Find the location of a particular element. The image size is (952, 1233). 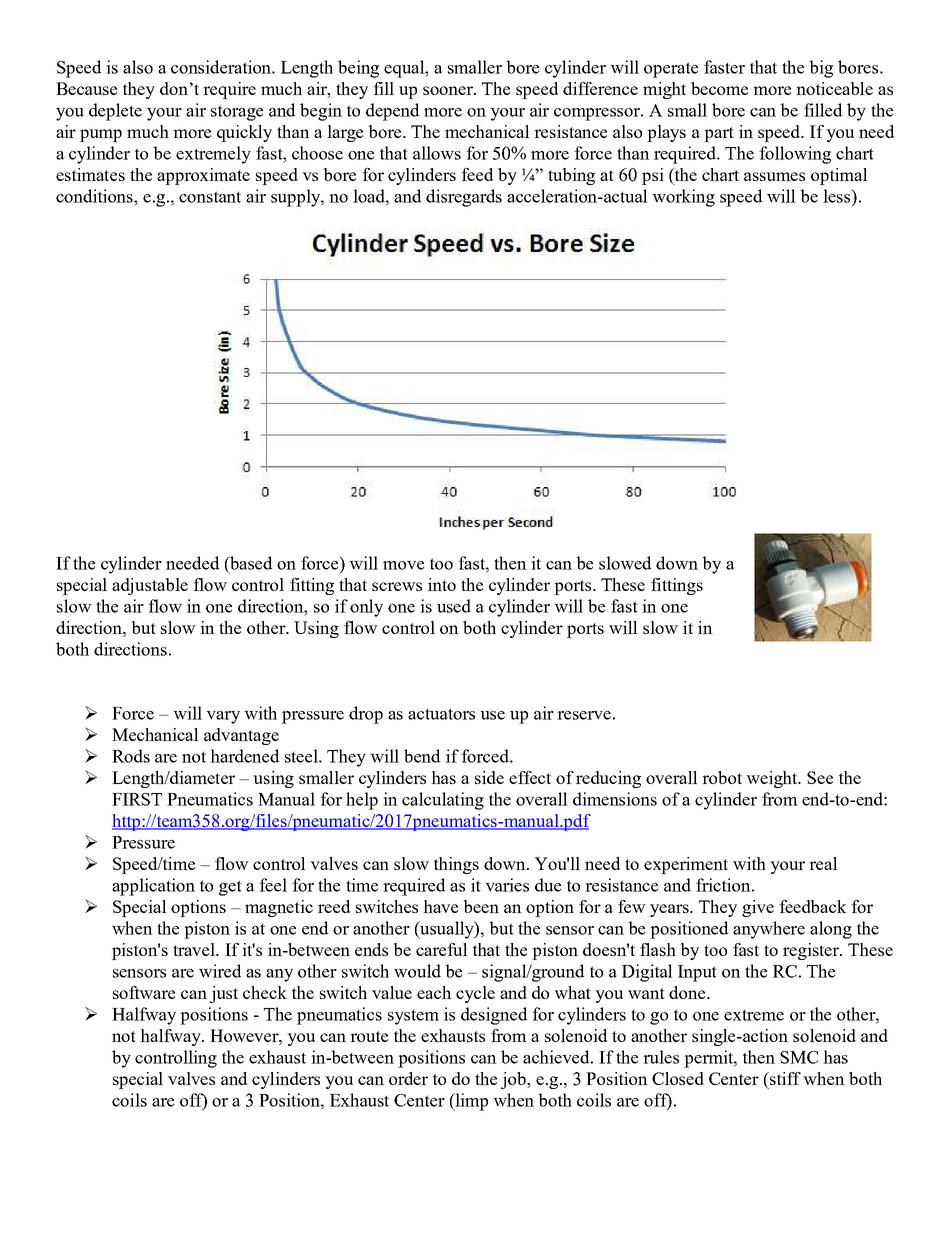

based is located at coordinates (250, 563).
